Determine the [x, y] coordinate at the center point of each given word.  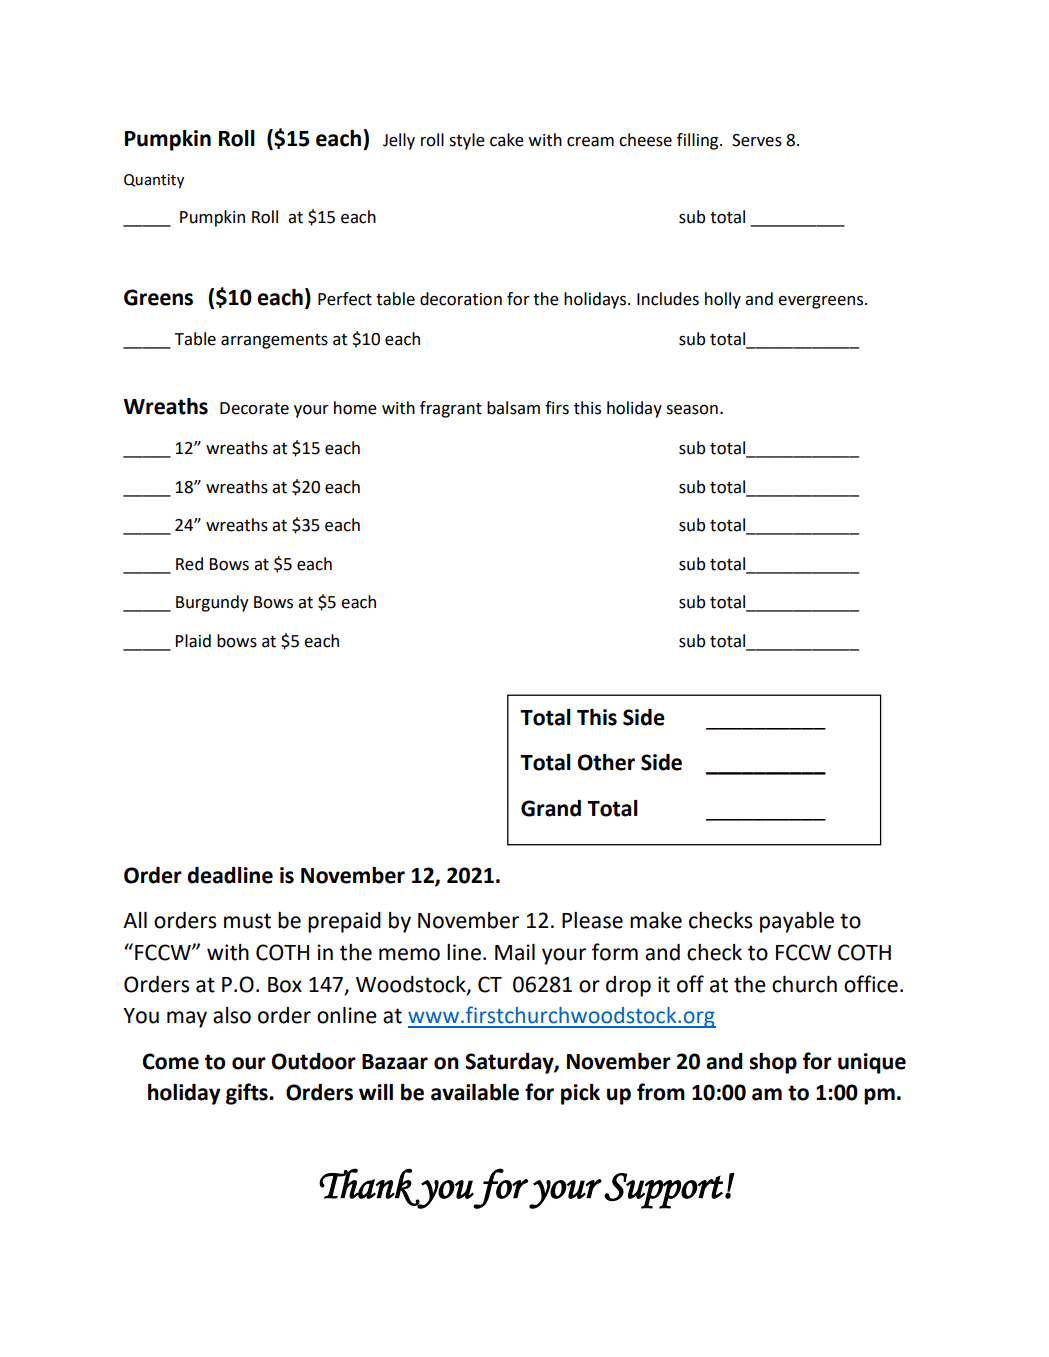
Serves [757, 140]
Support [664, 1191]
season [692, 410]
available [475, 1092]
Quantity [154, 181]
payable [797, 922]
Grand [551, 808]
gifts [248, 1094]
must [247, 921]
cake [507, 140]
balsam [513, 408]
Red [189, 564]
